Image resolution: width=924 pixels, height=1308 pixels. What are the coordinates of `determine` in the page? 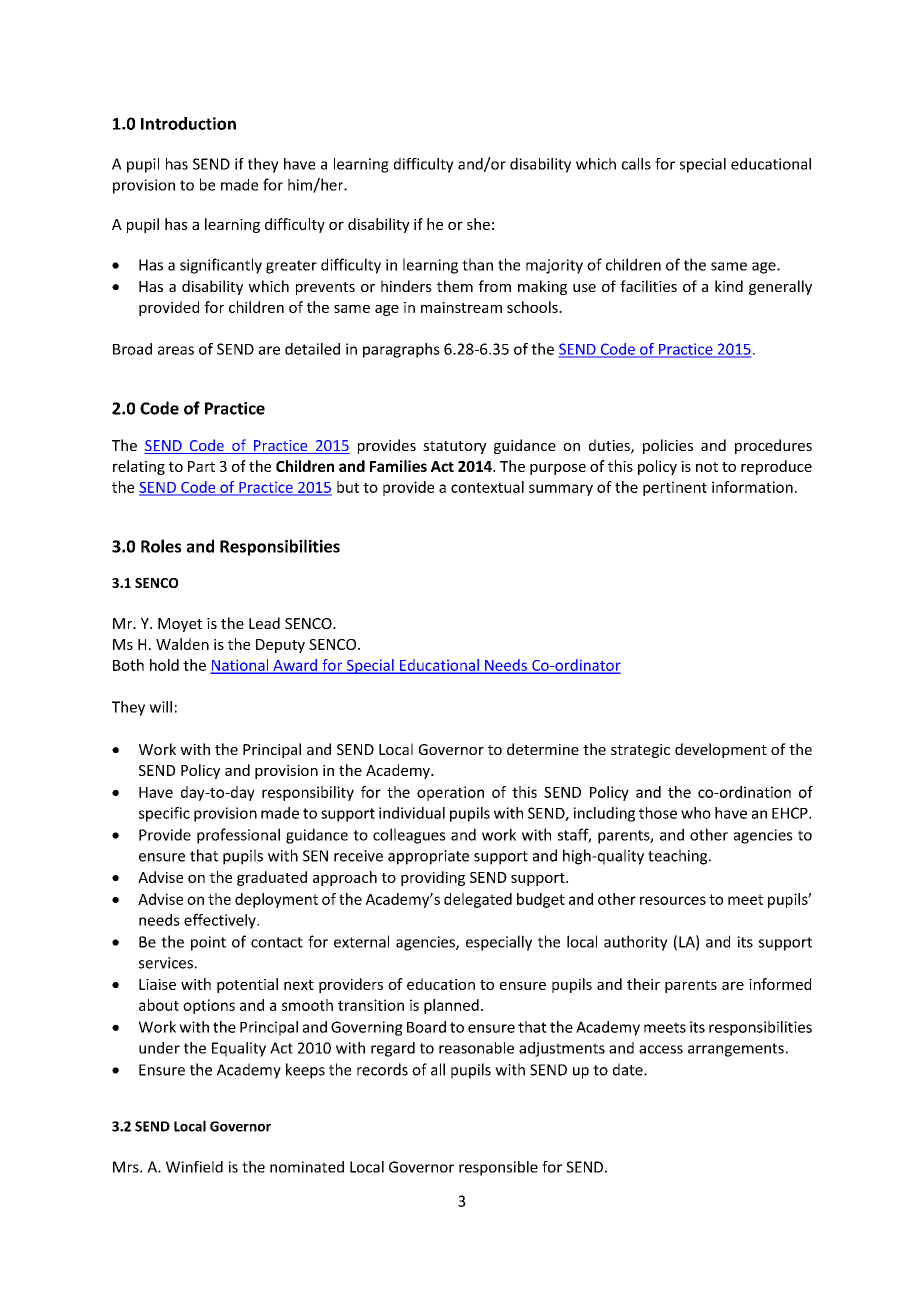 It's located at (543, 749).
